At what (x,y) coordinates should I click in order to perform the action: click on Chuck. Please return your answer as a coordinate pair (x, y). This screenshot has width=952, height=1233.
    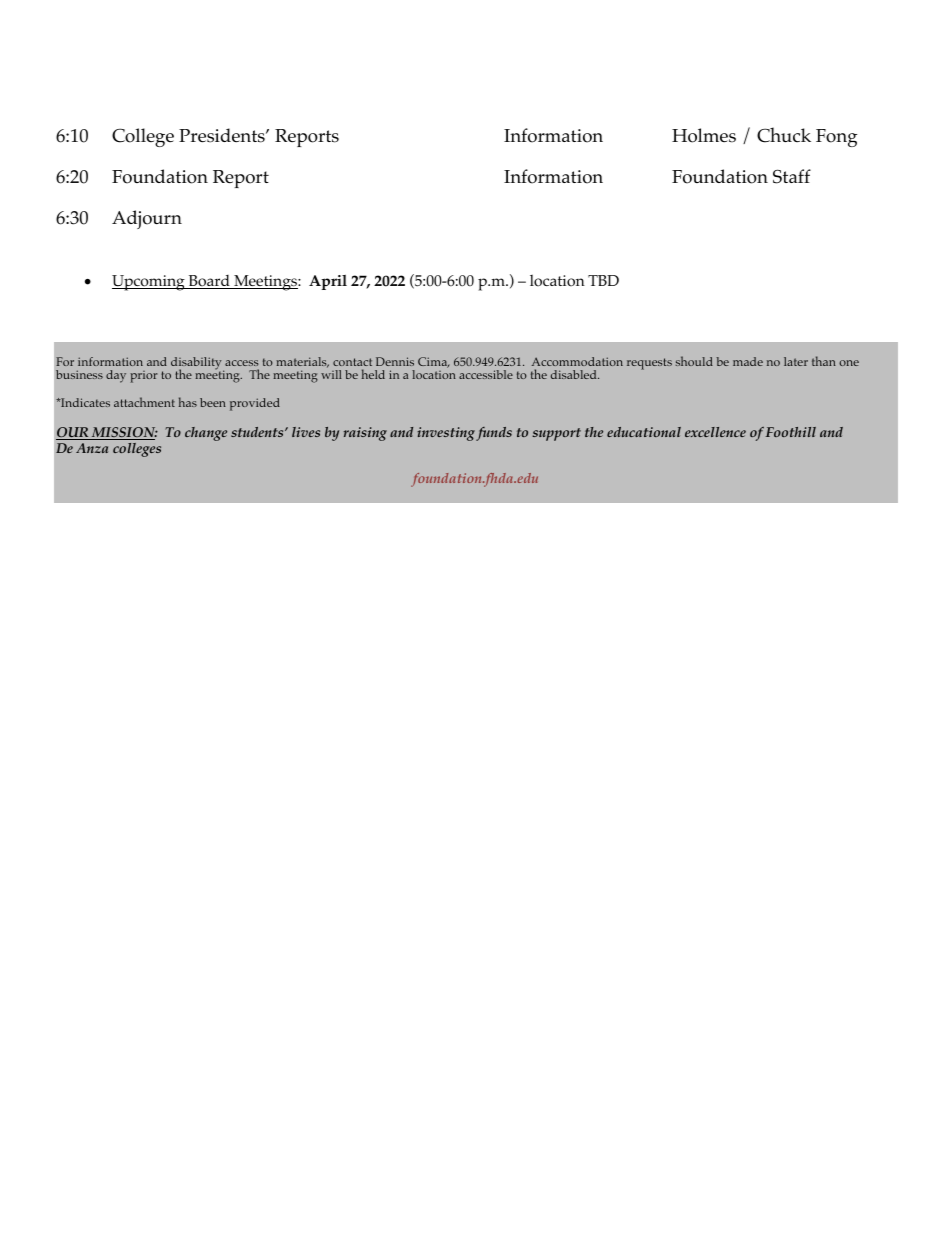
    Looking at the image, I should click on (784, 135).
